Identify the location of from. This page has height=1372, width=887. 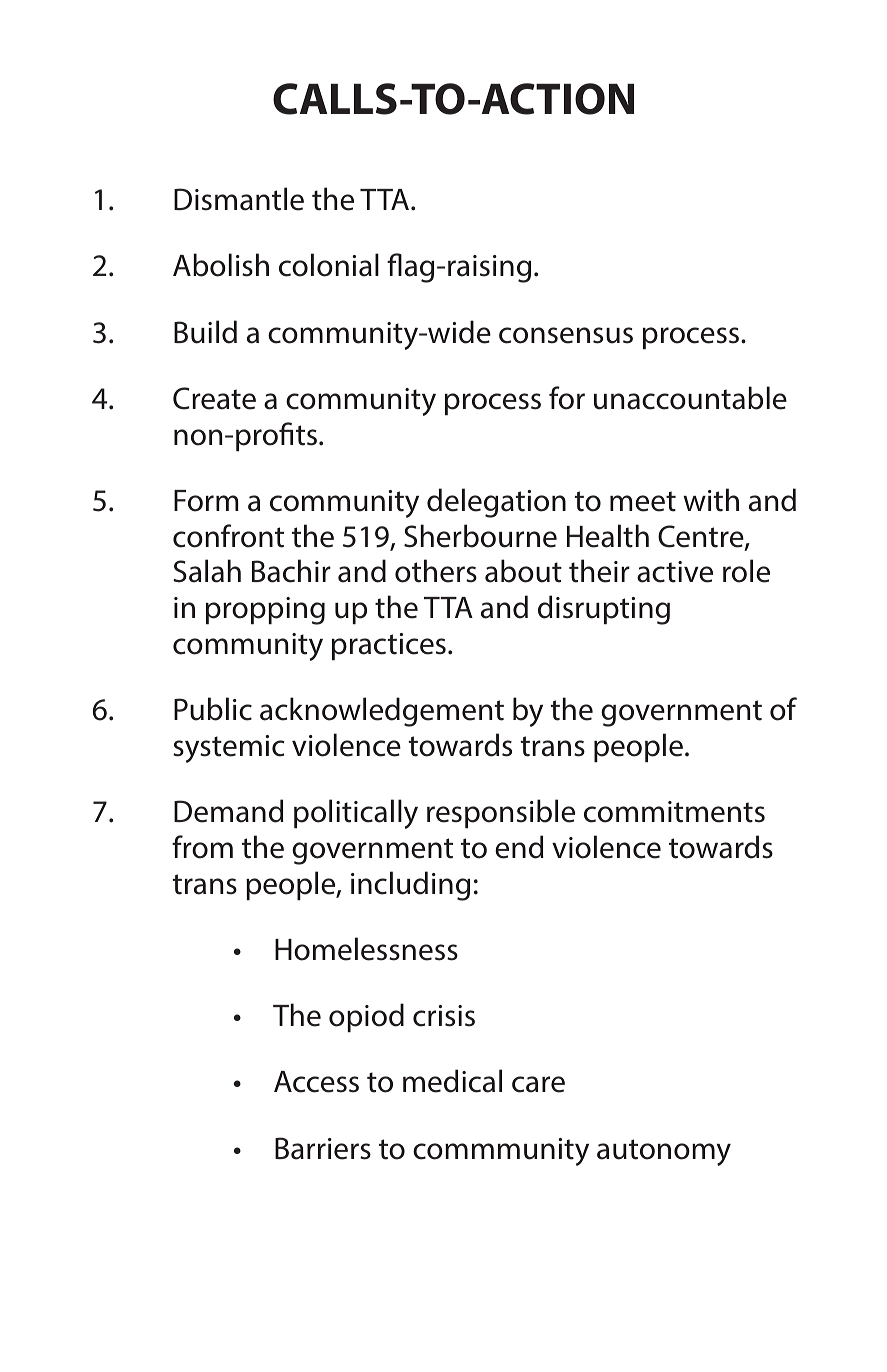
(202, 847).
